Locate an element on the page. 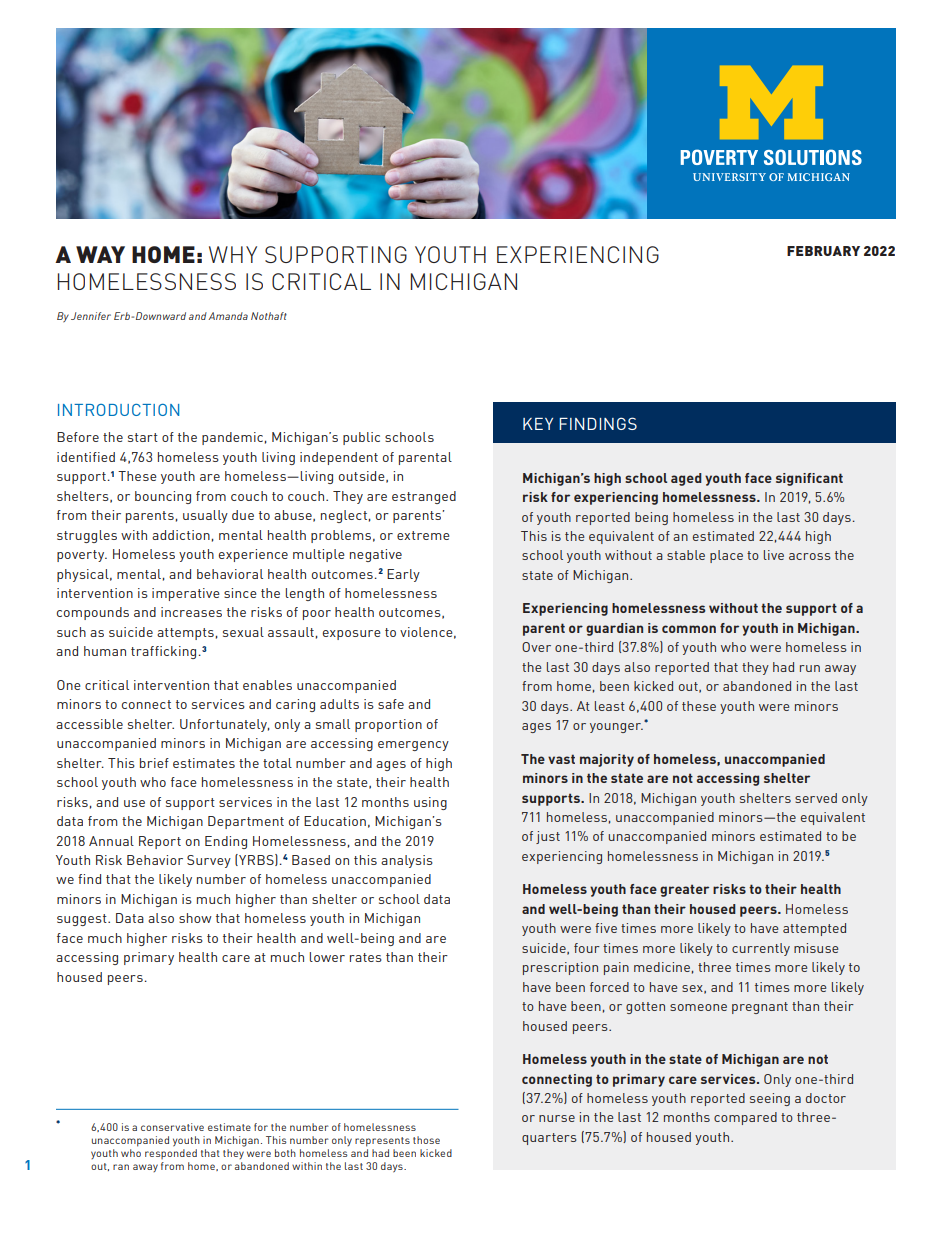  safe is located at coordinates (391, 704).
